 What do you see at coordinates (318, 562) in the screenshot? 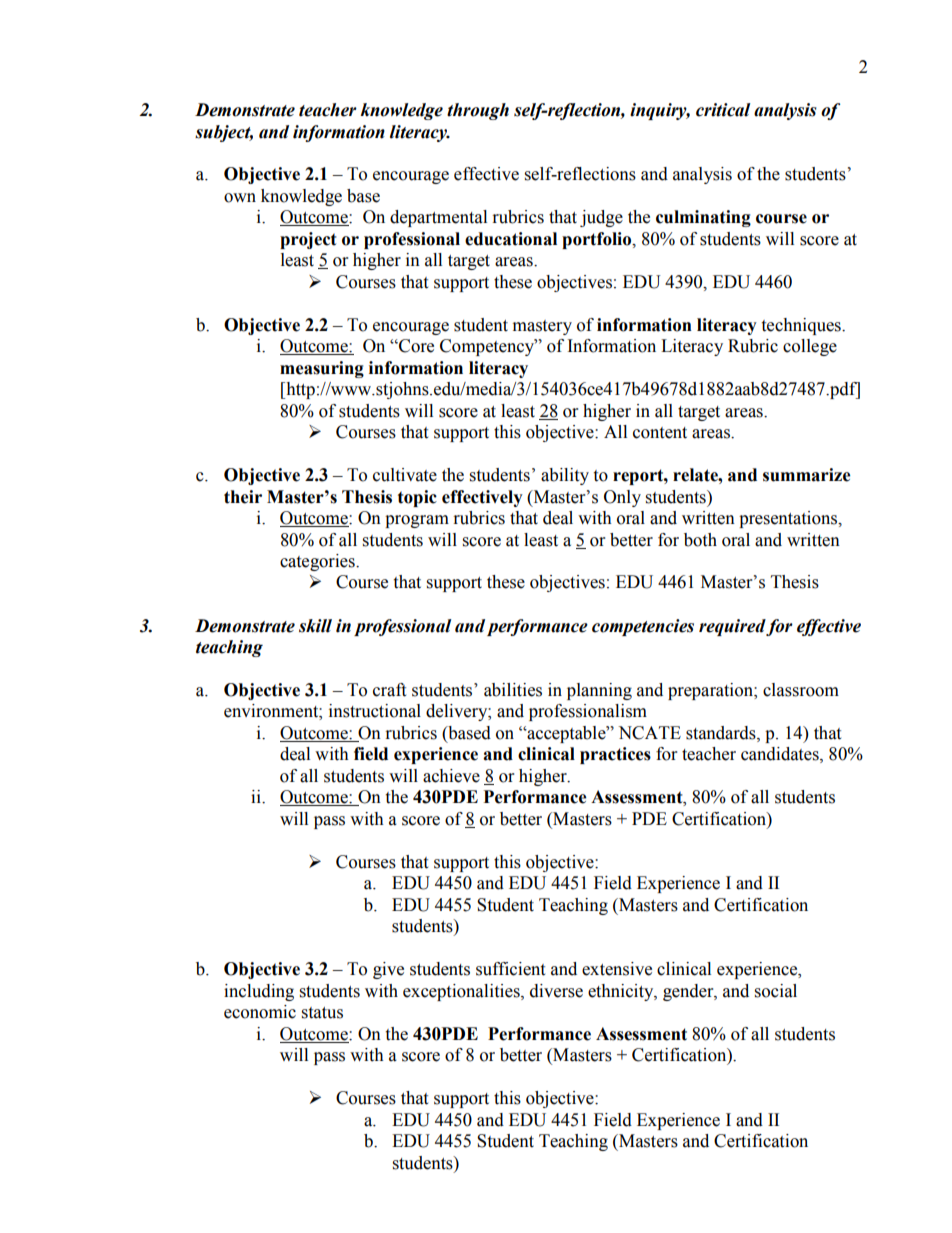
I see `categories` at bounding box center [318, 562].
